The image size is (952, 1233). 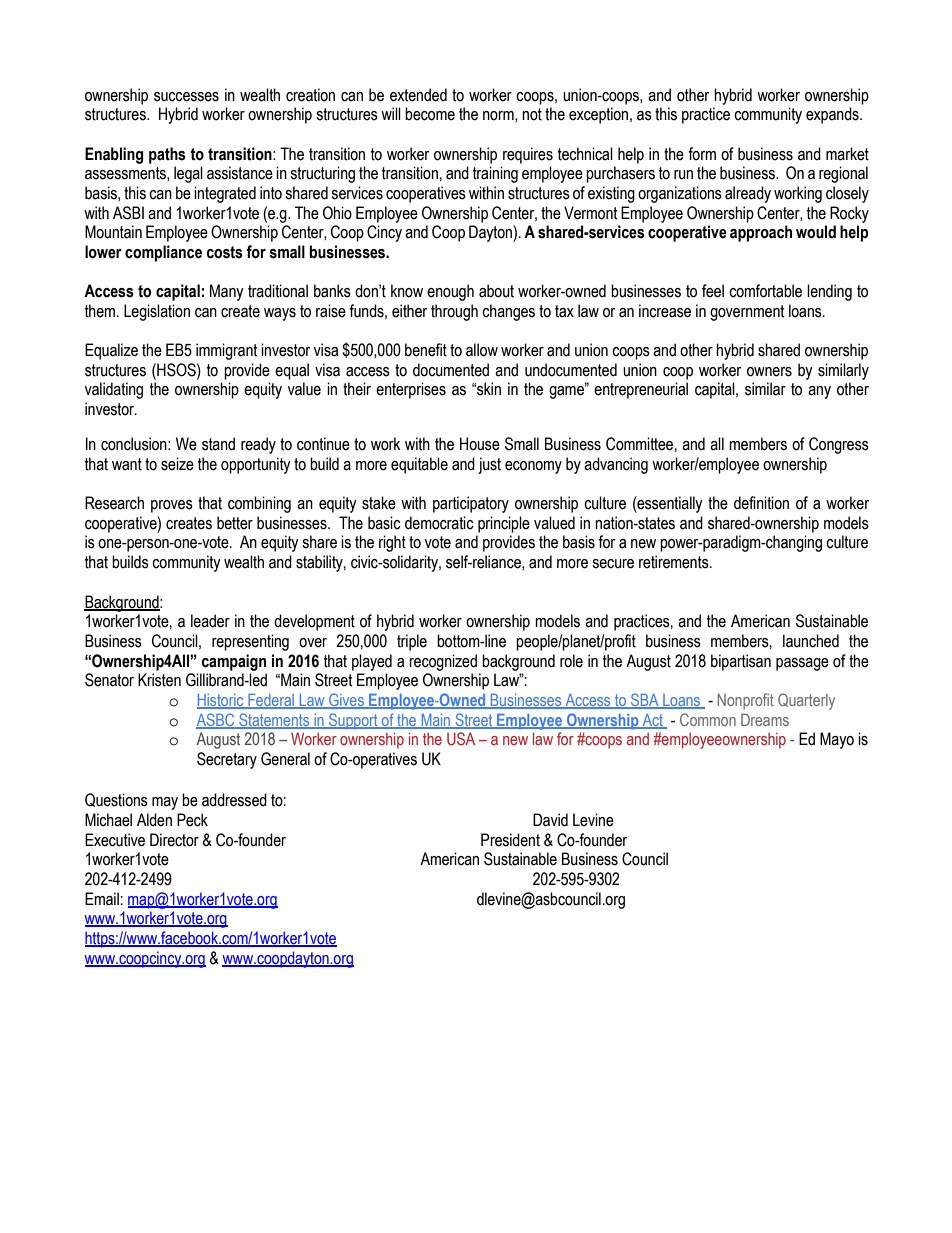 What do you see at coordinates (761, 503) in the screenshot?
I see `definition` at bounding box center [761, 503].
